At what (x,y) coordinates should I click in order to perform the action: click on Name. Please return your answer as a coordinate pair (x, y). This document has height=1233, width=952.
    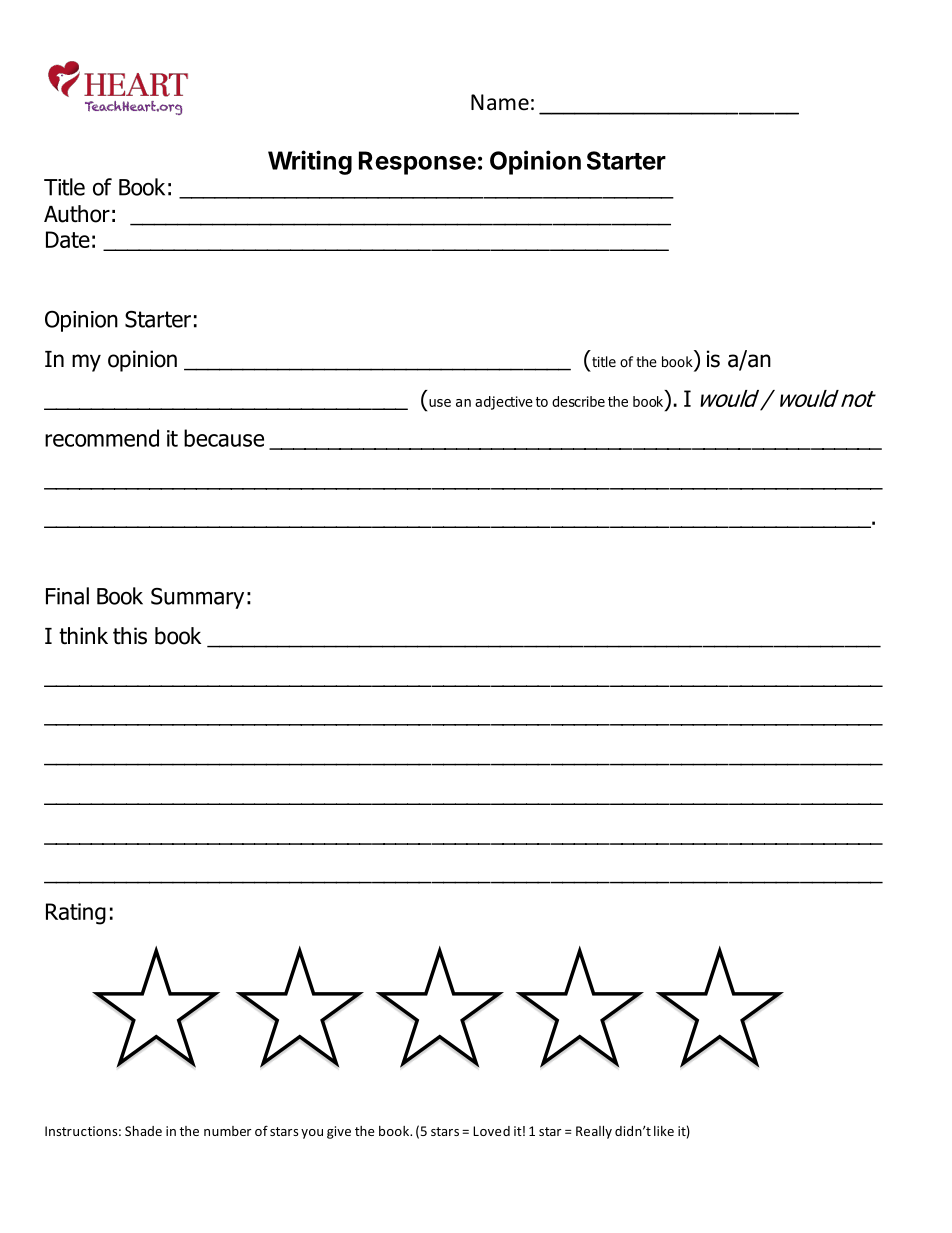
    Looking at the image, I should click on (500, 102).
